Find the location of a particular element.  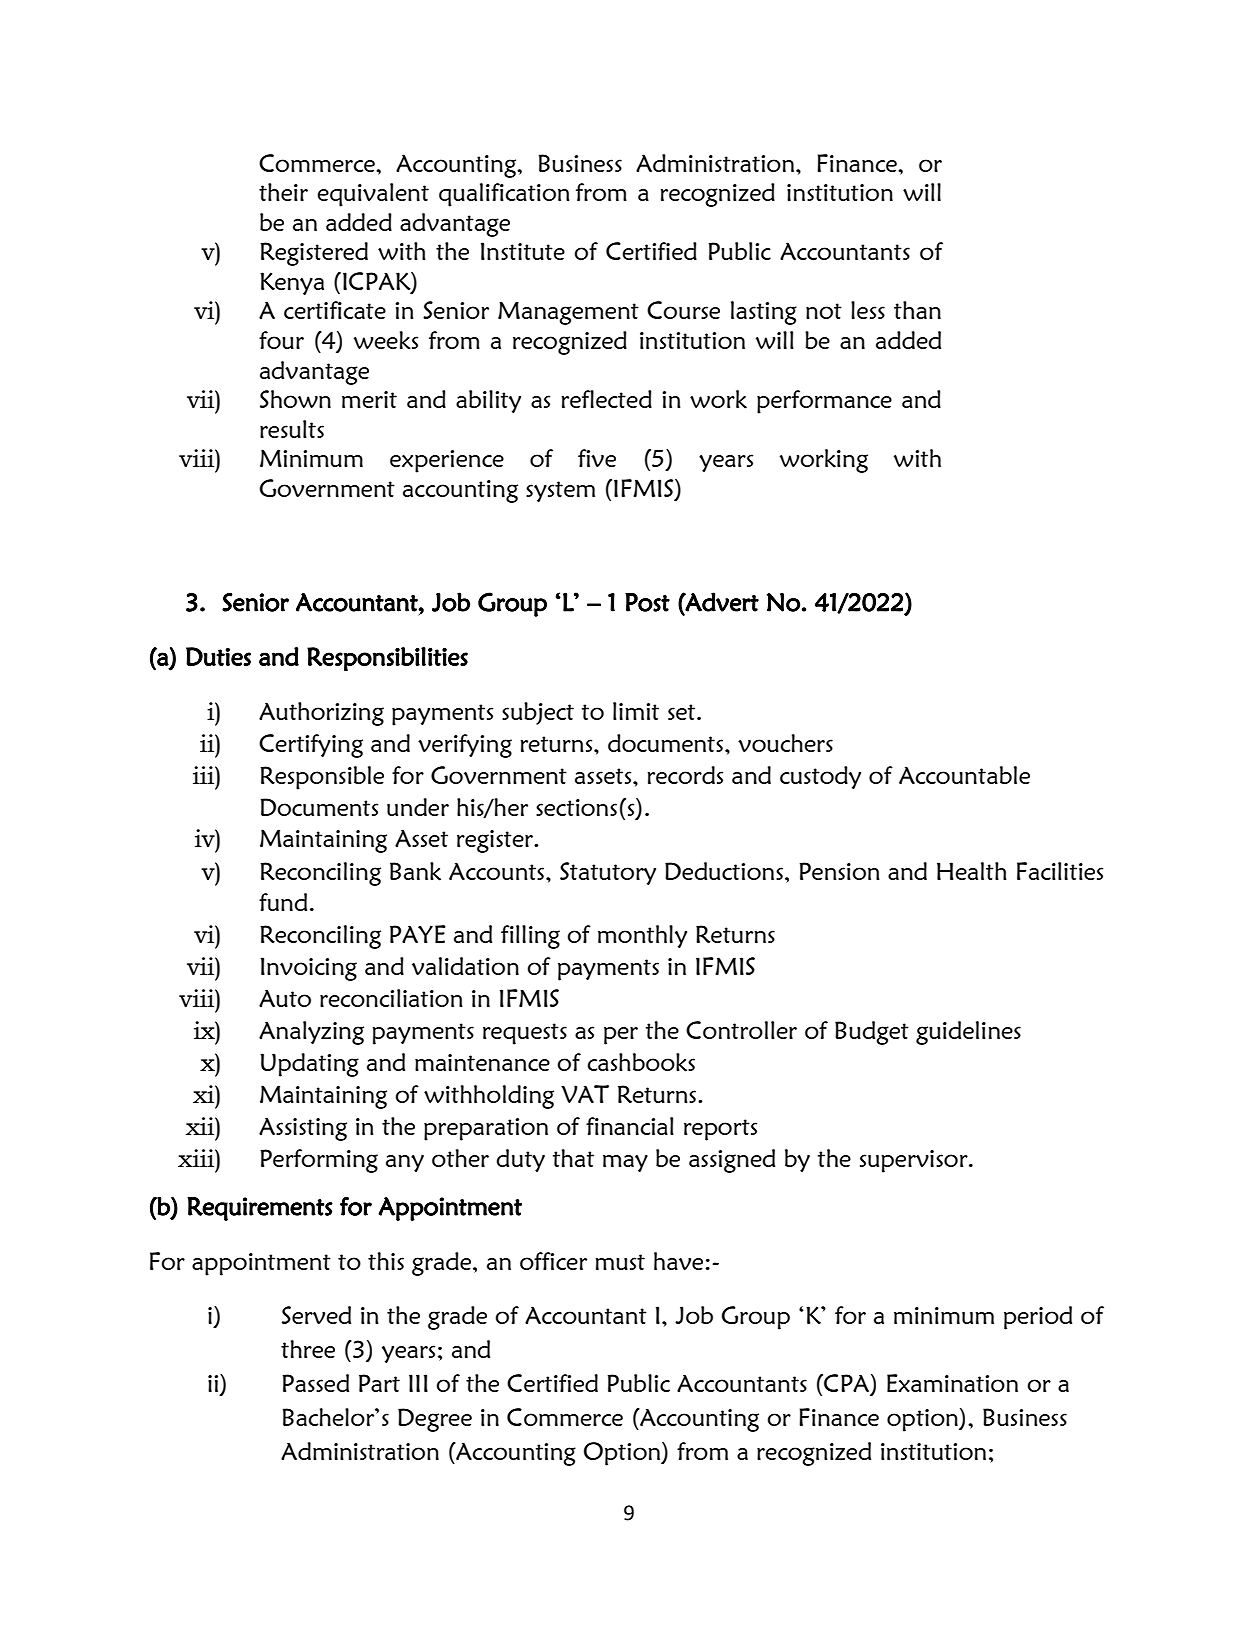

records is located at coordinates (685, 775).
